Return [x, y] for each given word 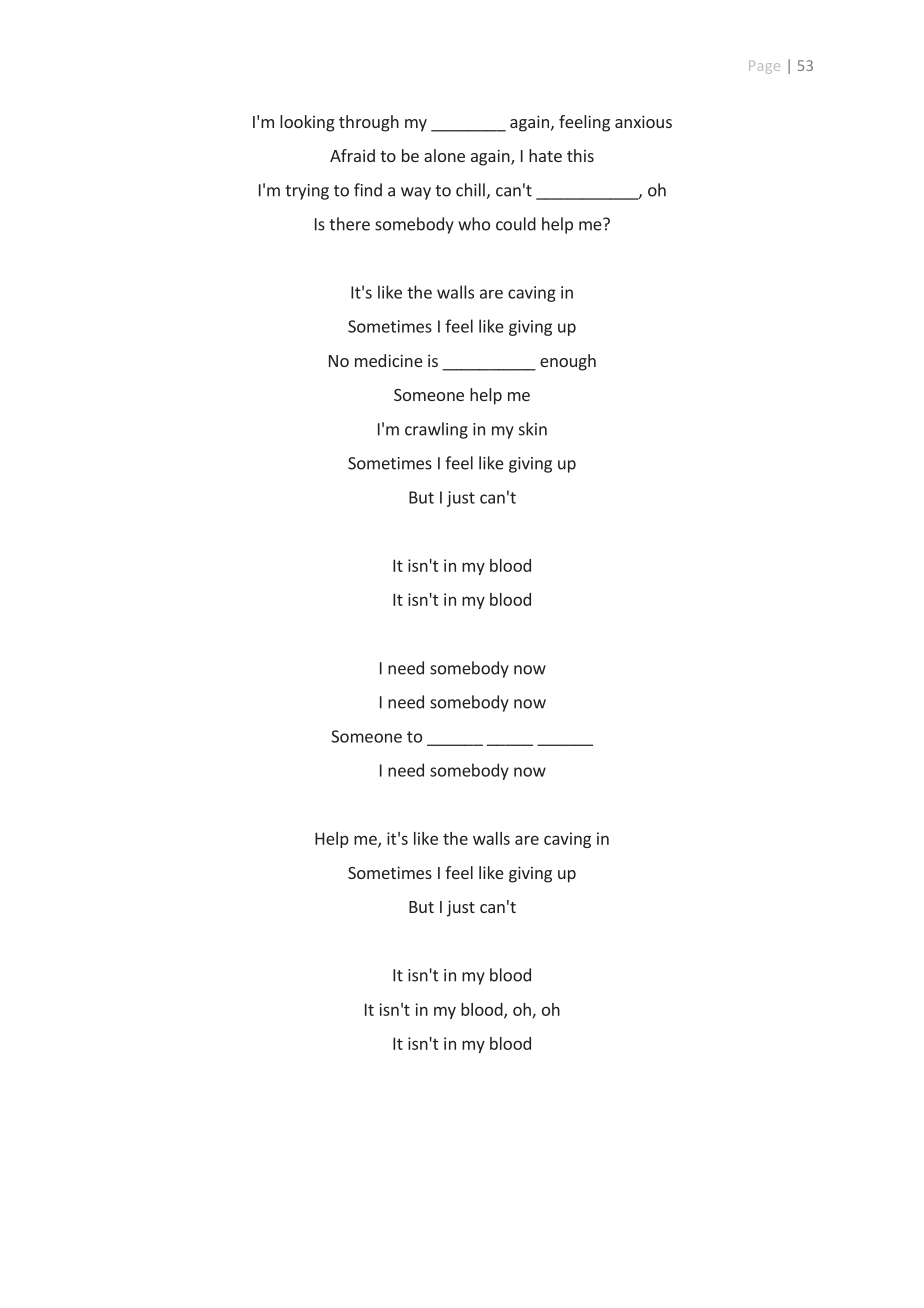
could [516, 224]
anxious [643, 121]
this [580, 155]
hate [545, 155]
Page [764, 67]
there [349, 224]
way [416, 193]
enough [568, 362]
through [369, 123]
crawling [436, 430]
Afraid [352, 155]
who [474, 224]
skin [533, 429]
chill [470, 190]
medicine [389, 360]
